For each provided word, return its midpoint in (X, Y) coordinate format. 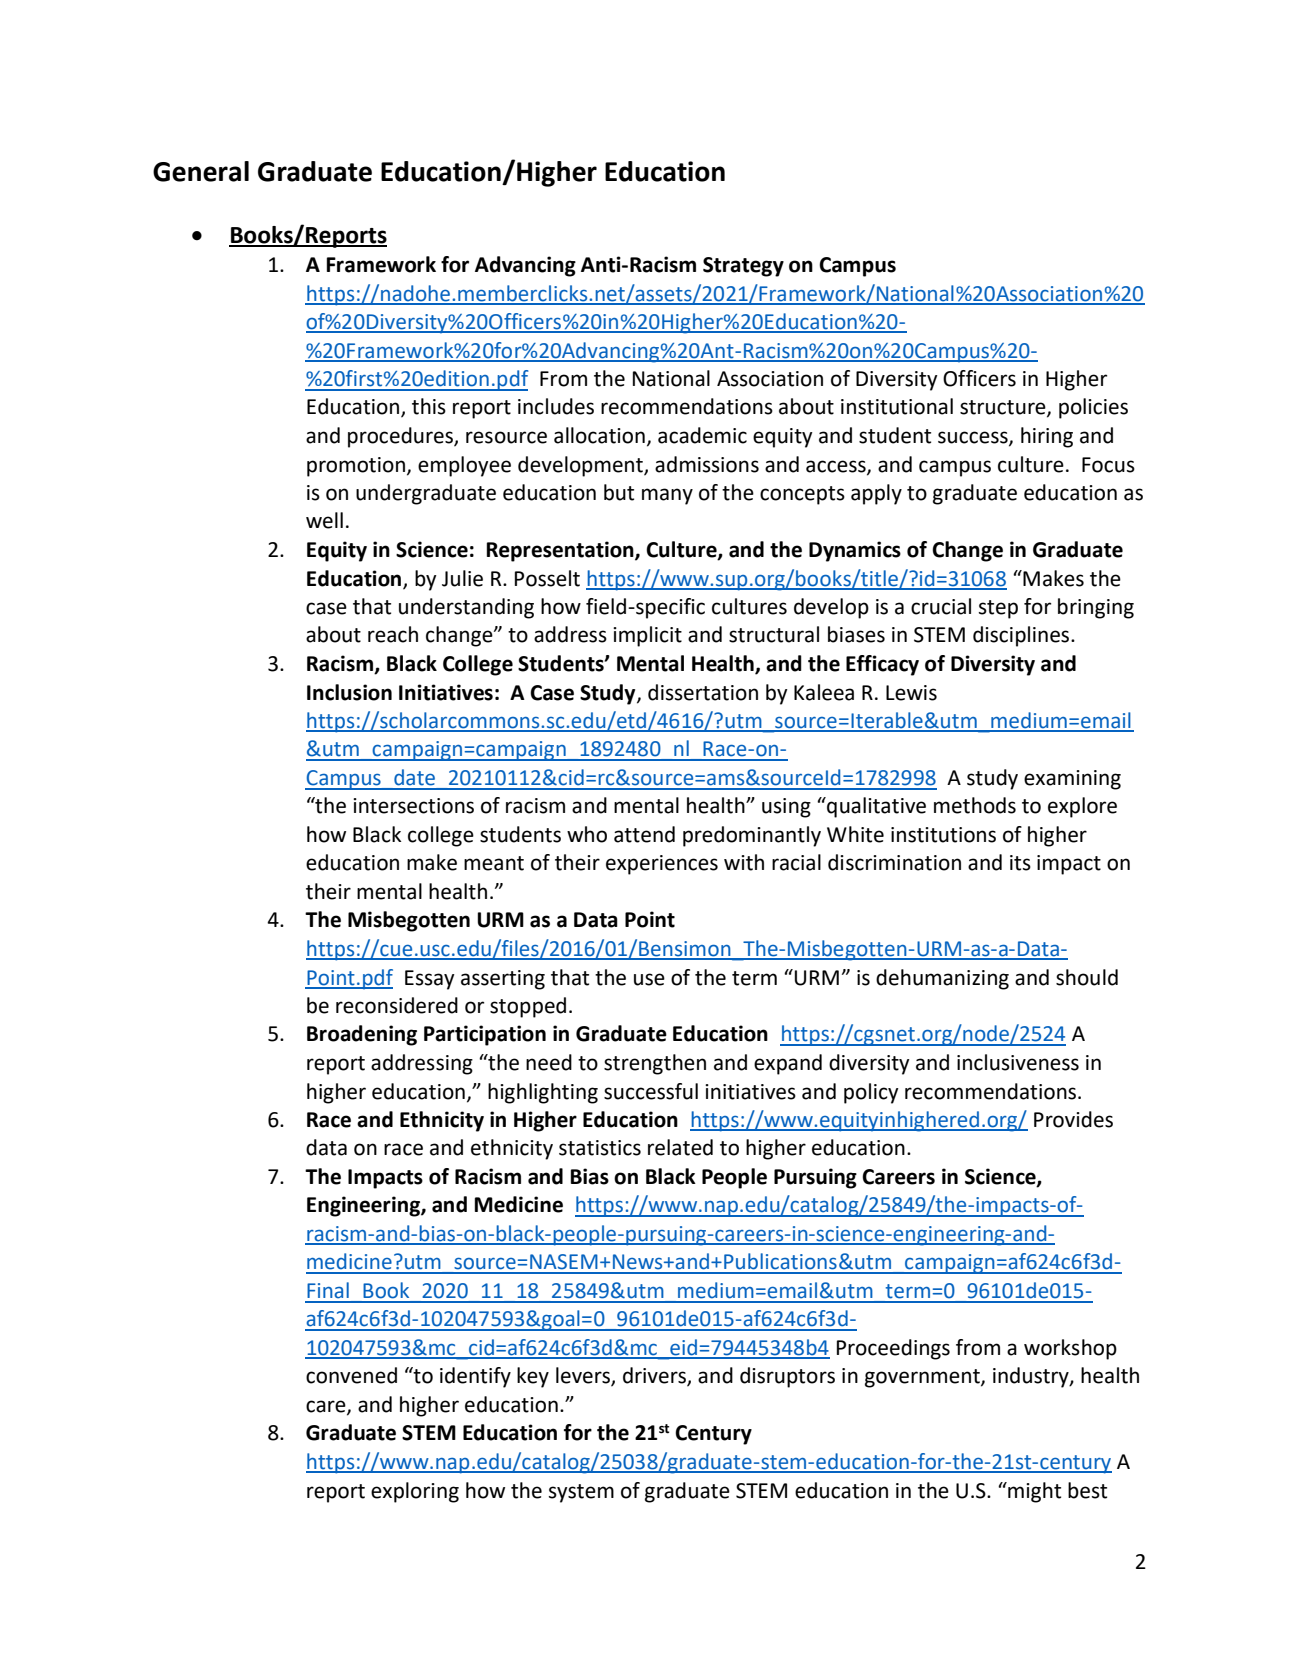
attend (644, 834)
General (201, 171)
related (680, 1147)
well (324, 520)
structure (1004, 408)
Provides (1073, 1119)
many (667, 496)
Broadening (362, 1035)
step (998, 609)
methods (975, 805)
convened (351, 1375)
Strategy (743, 267)
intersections (413, 806)
